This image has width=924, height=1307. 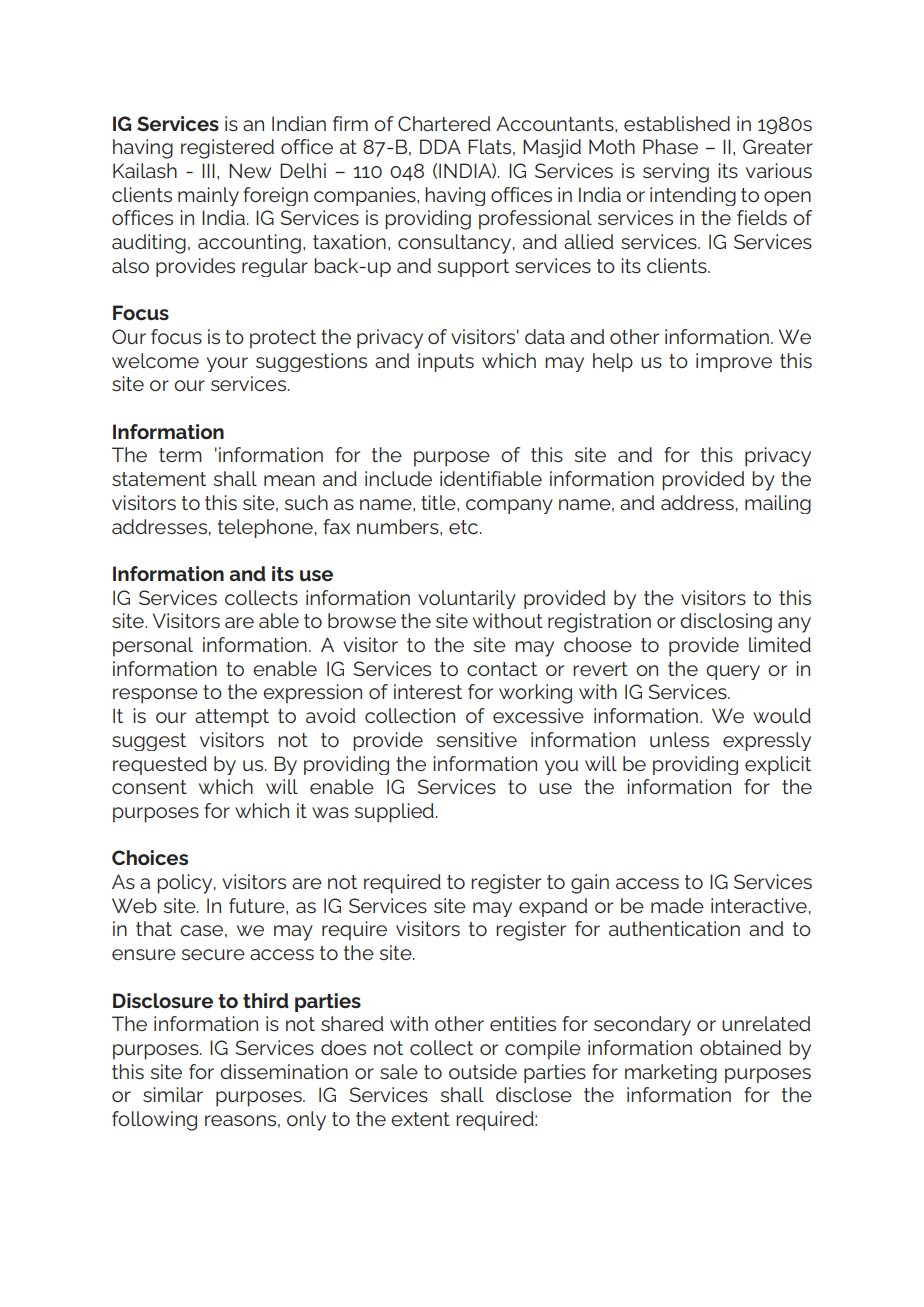 What do you see at coordinates (679, 739) in the image?
I see `unless` at bounding box center [679, 739].
